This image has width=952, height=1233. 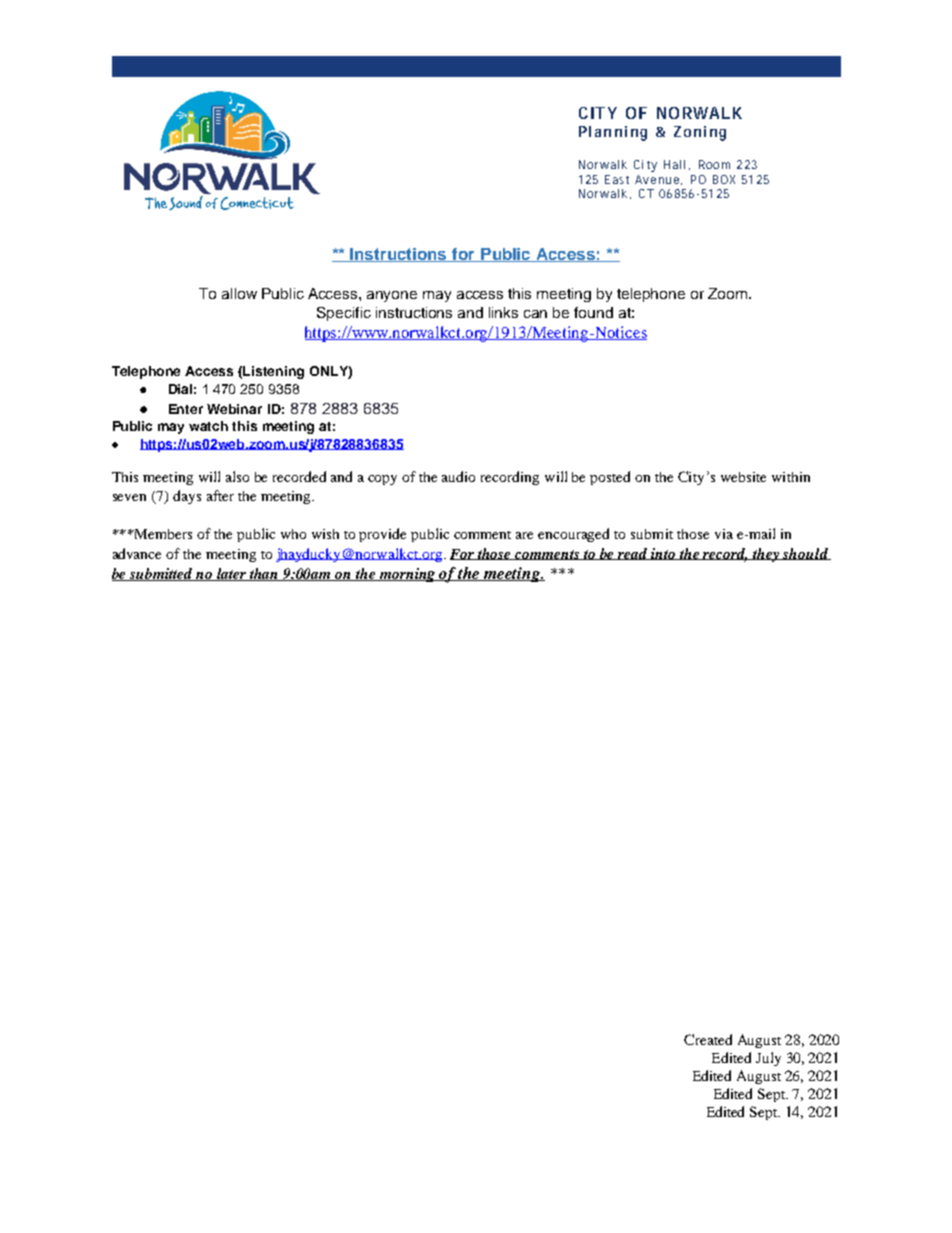 What do you see at coordinates (458, 476) in the image?
I see `audio` at bounding box center [458, 476].
